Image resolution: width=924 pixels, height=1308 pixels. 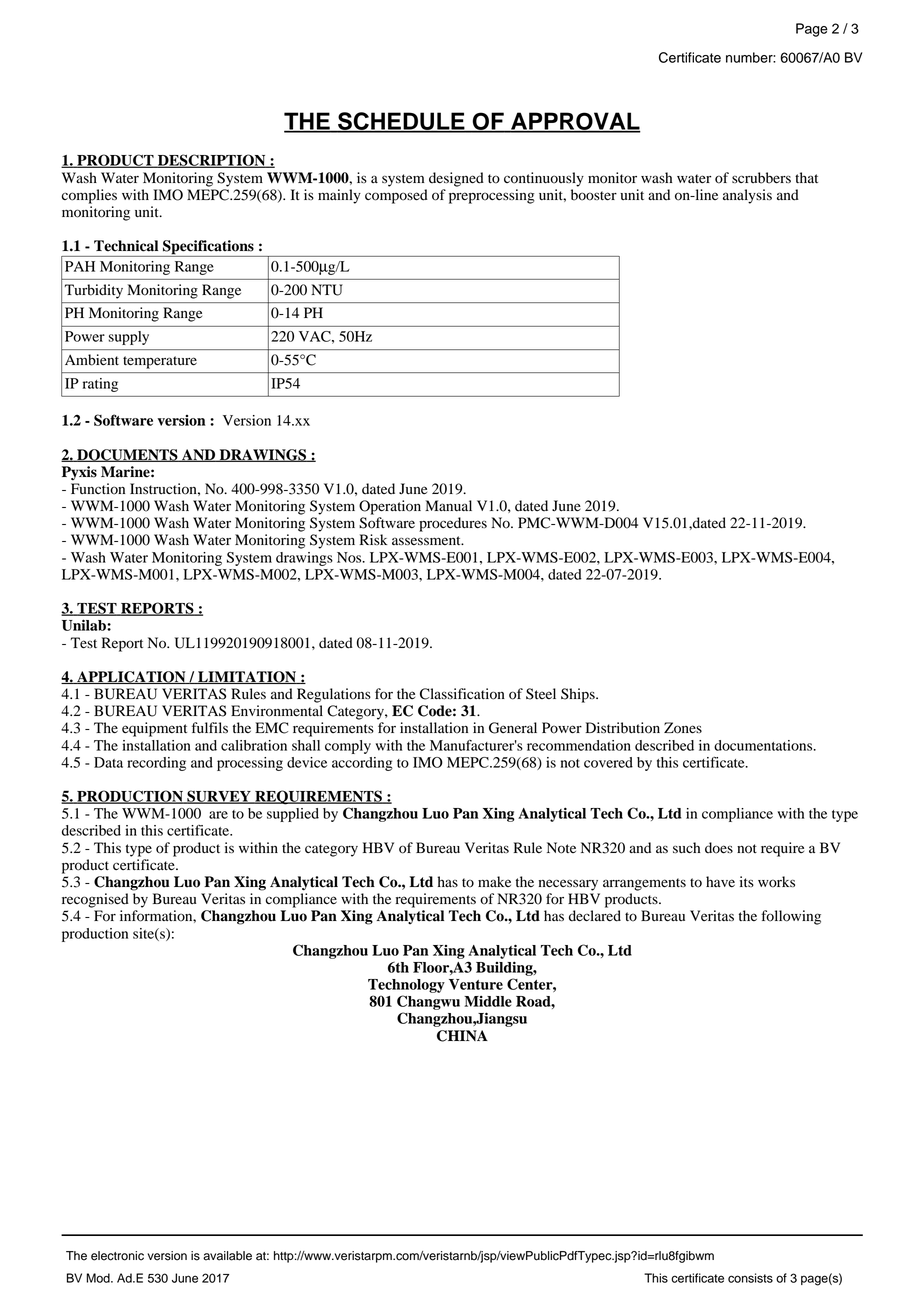 What do you see at coordinates (95, 900) in the screenshot?
I see `recognised` at bounding box center [95, 900].
